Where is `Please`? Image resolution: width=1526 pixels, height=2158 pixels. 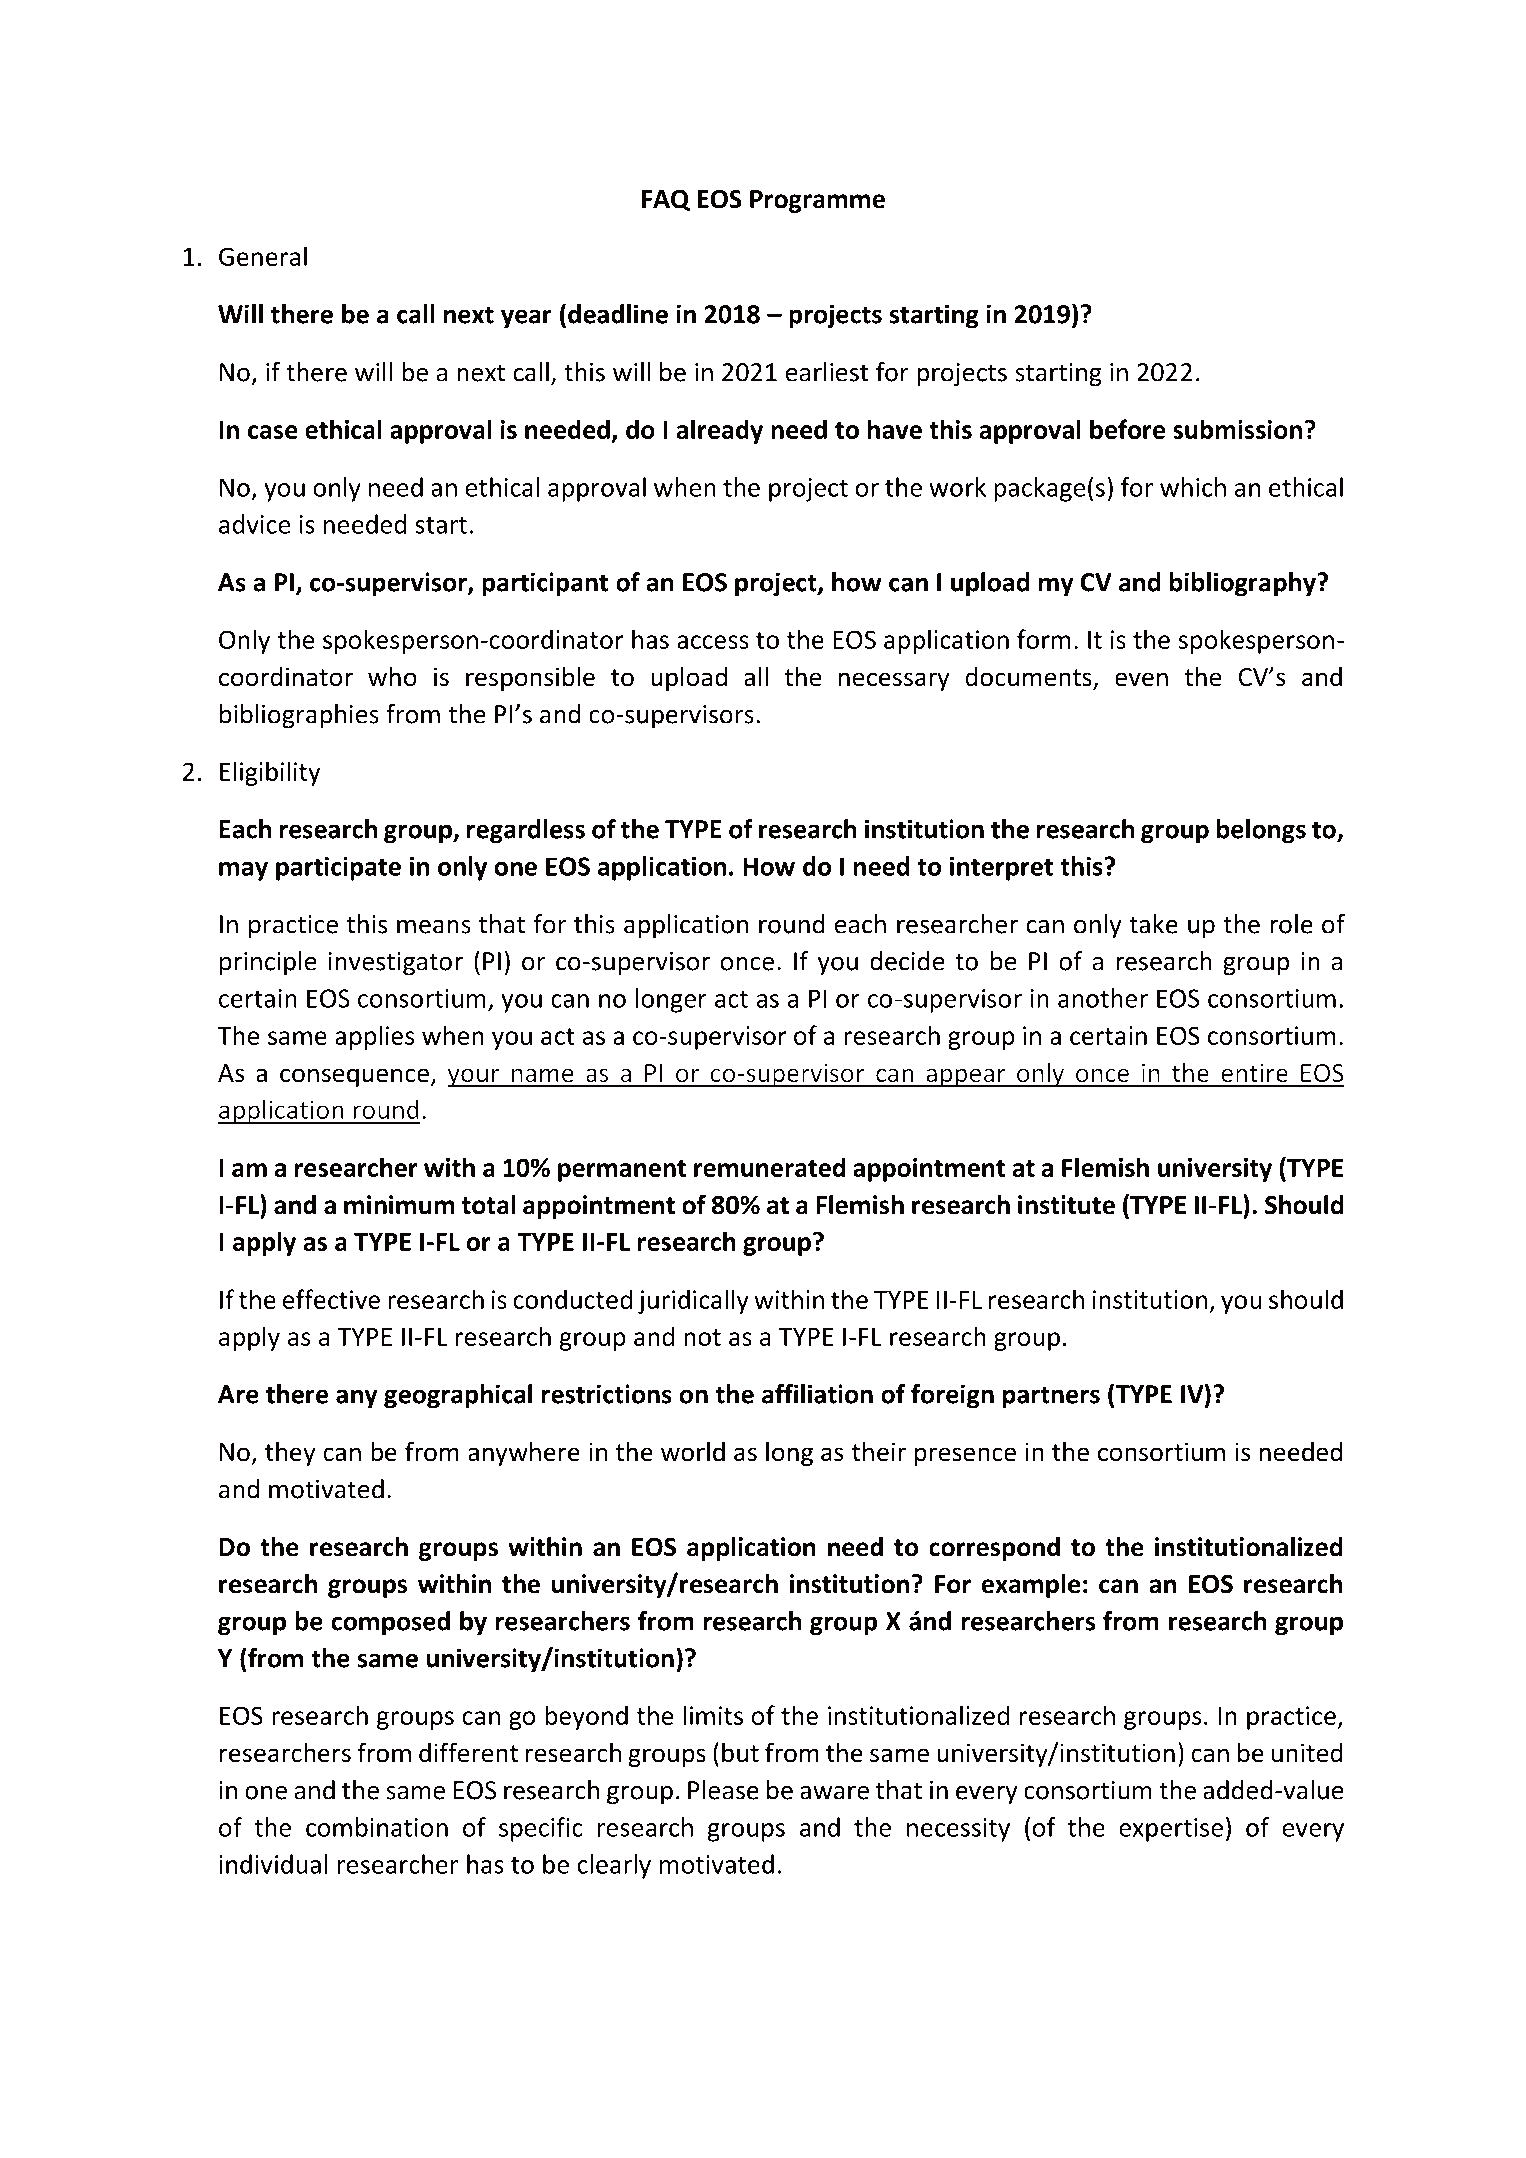 Please is located at coordinates (723, 1790).
